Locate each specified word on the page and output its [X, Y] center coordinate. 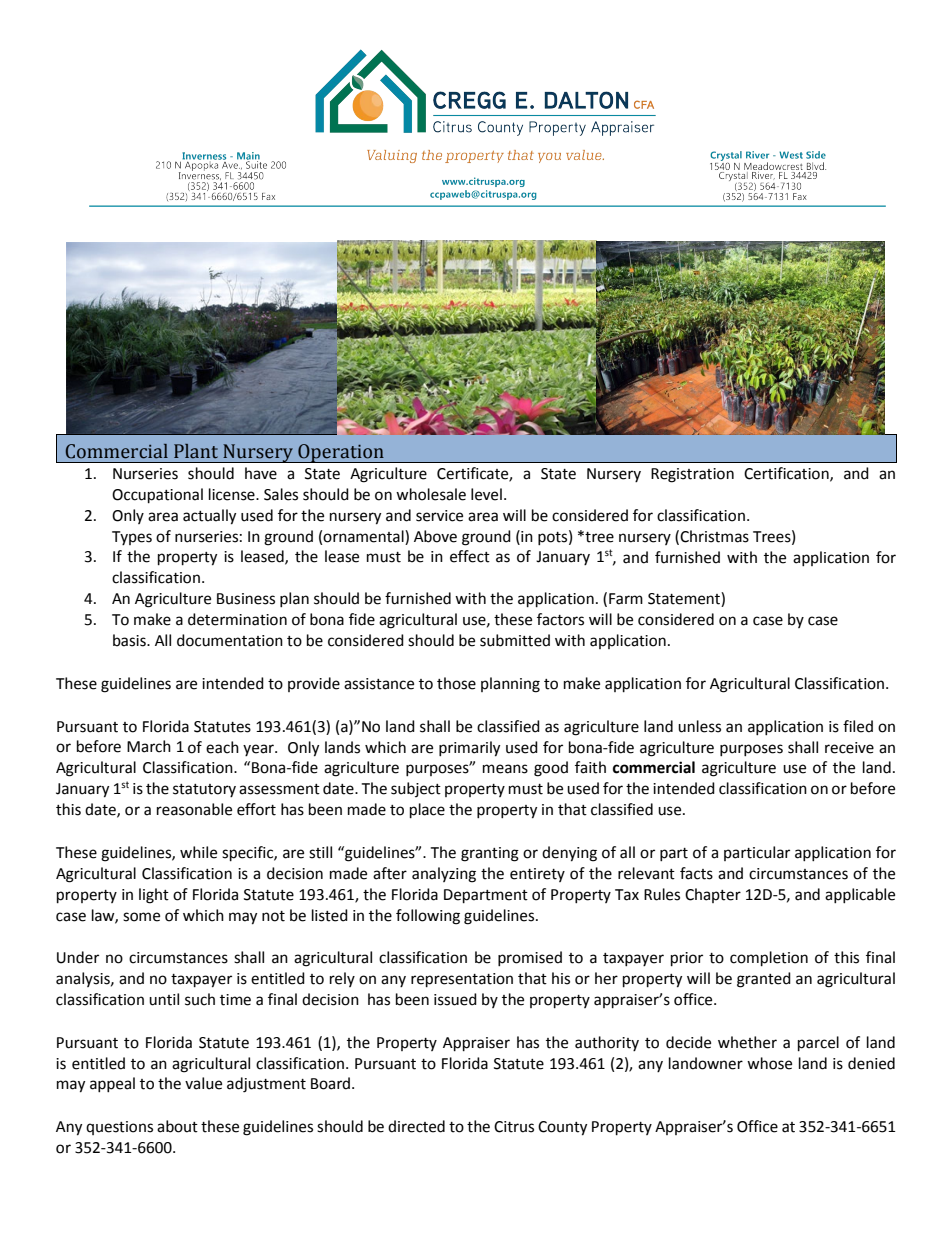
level [486, 494]
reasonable [194, 809]
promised [530, 958]
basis [130, 640]
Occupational [157, 496]
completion [769, 959]
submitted [515, 640]
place [427, 811]
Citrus [514, 1127]
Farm [626, 599]
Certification [787, 474]
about [177, 1126]
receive [849, 748]
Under [78, 957]
